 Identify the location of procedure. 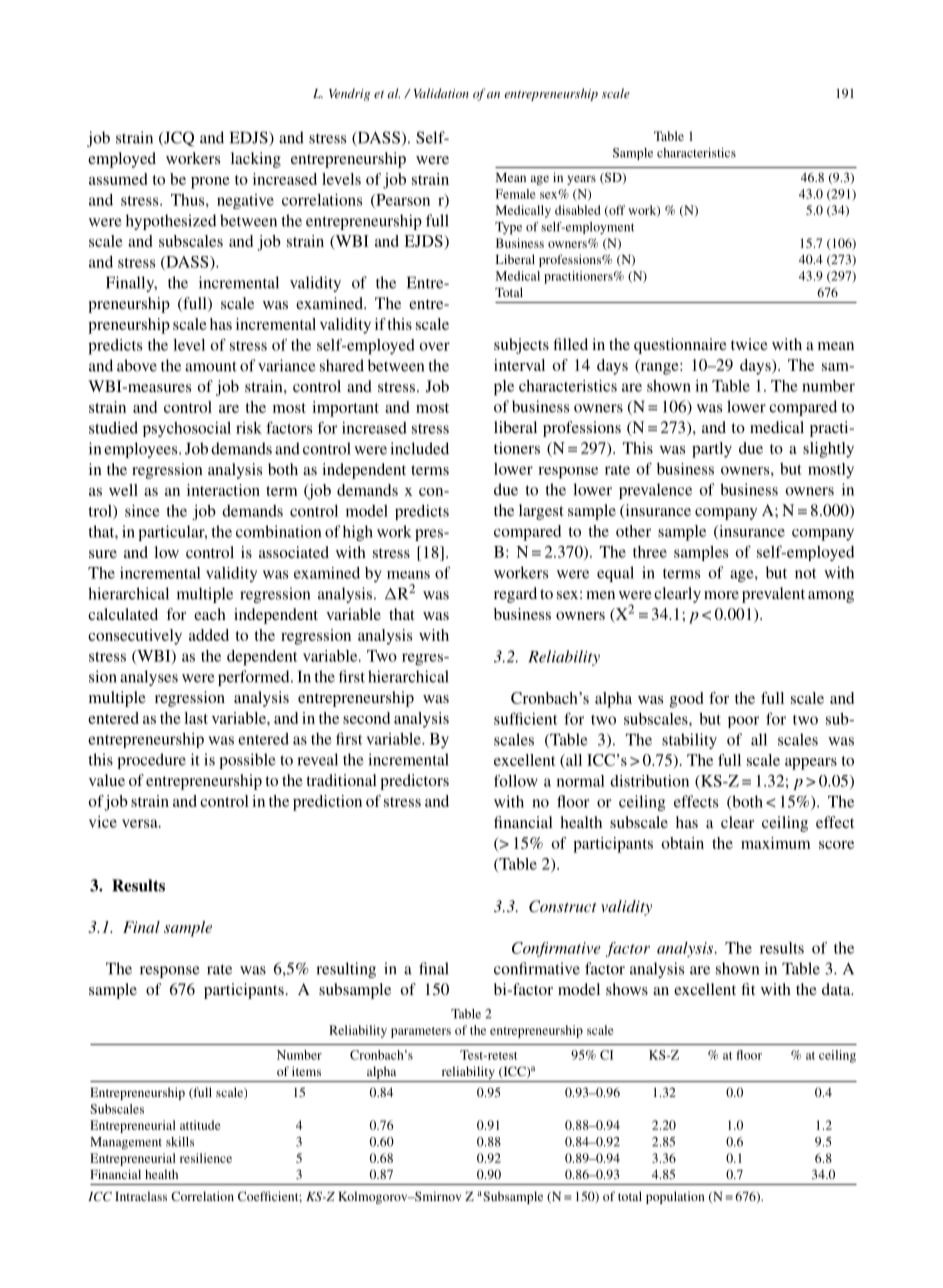
(151, 761).
